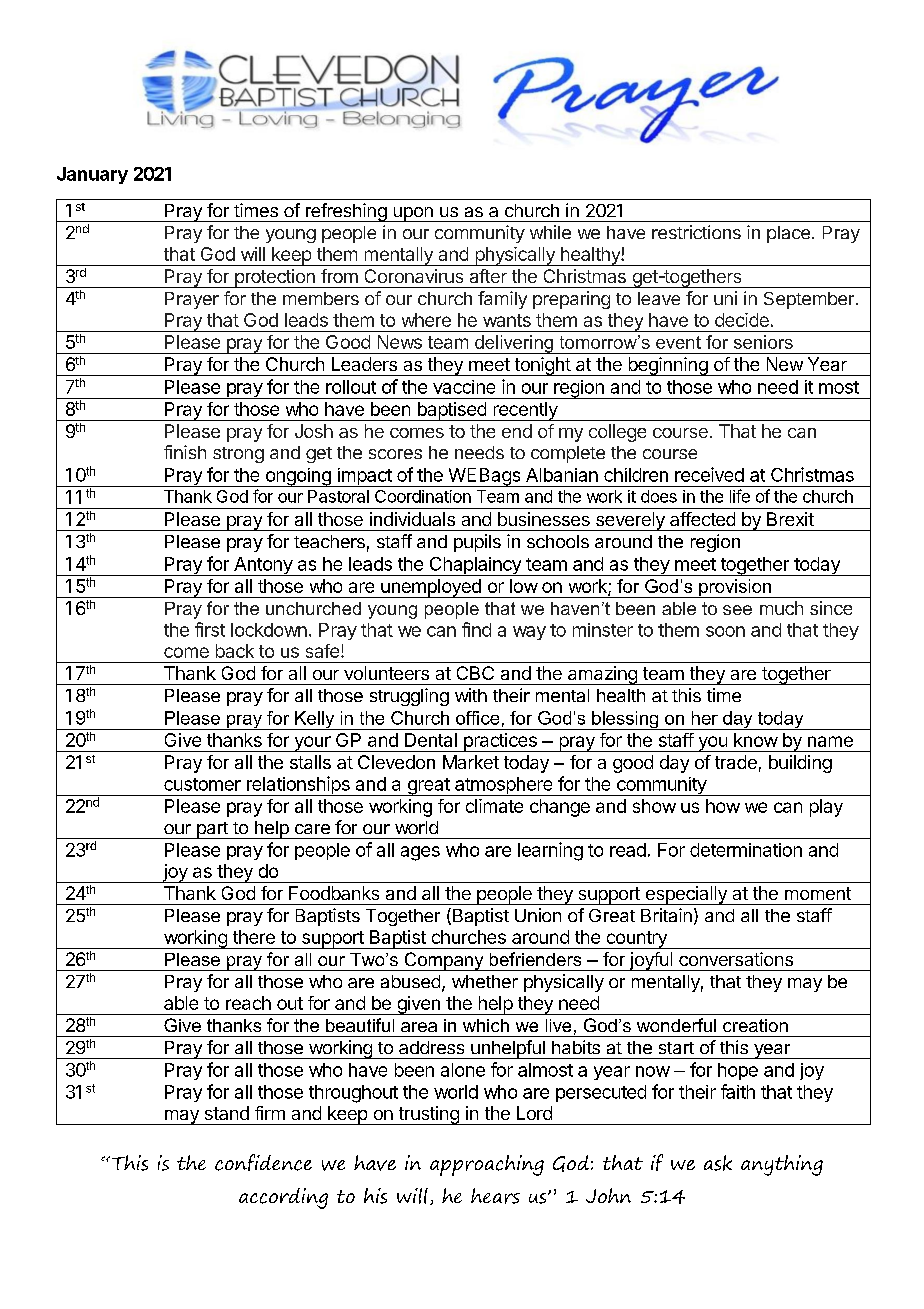 This screenshot has width=924, height=1309. What do you see at coordinates (696, 232) in the screenshot?
I see `restrictions` at bounding box center [696, 232].
